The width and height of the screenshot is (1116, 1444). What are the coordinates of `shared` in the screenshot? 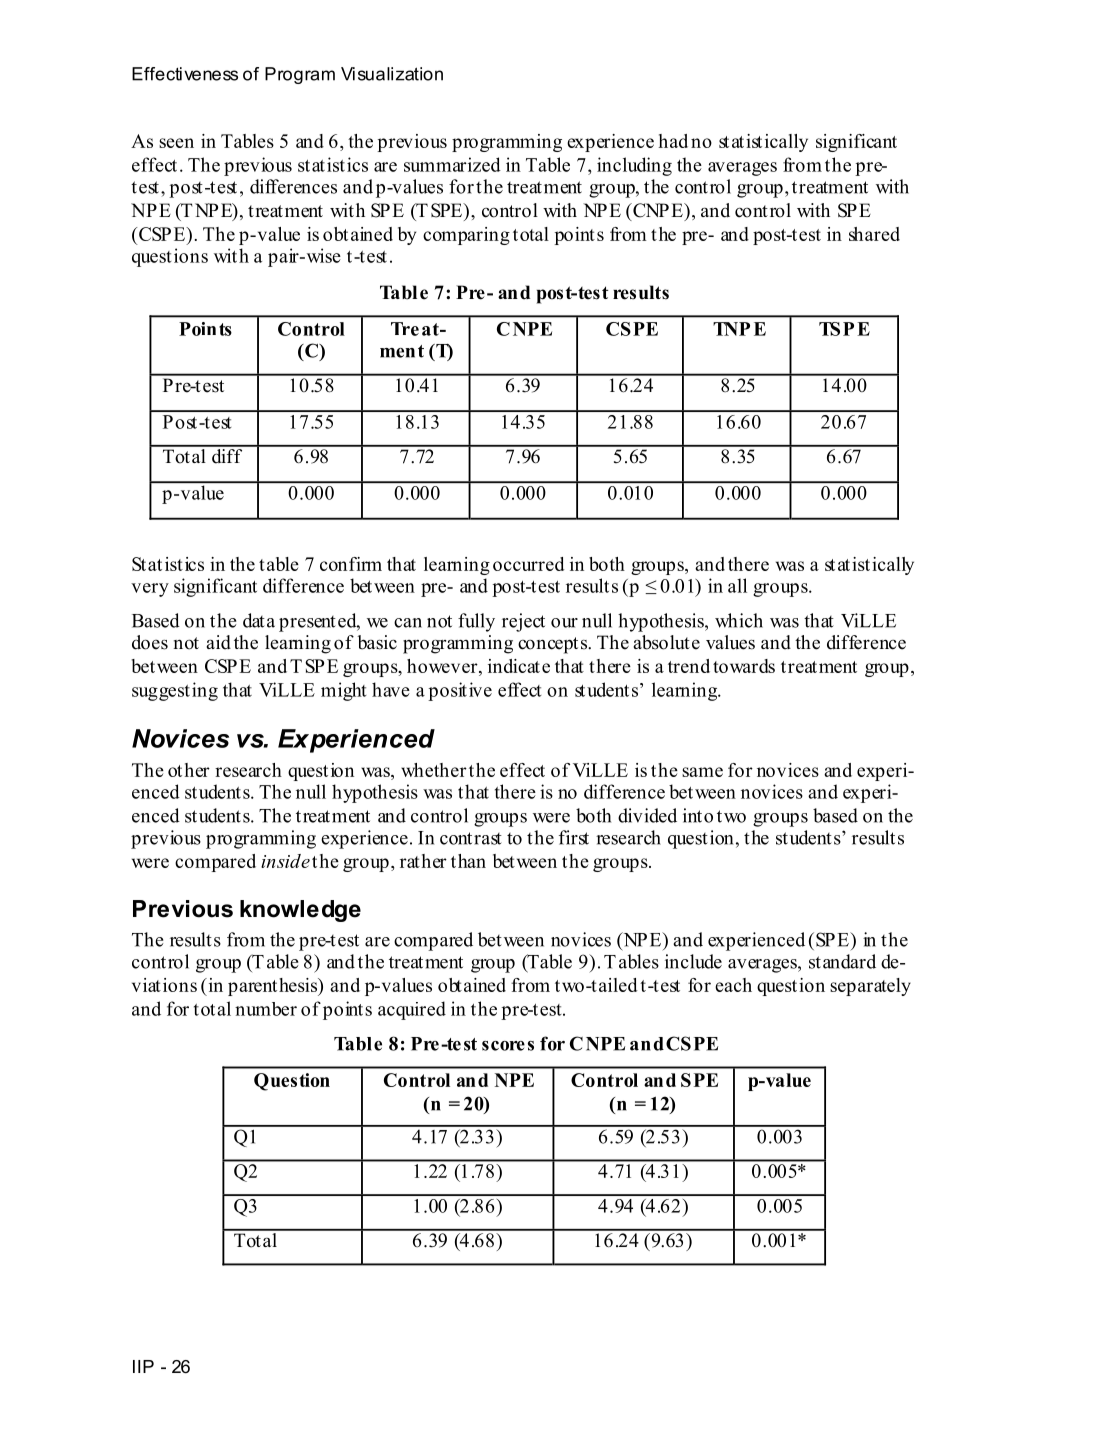 It's located at (874, 234).
